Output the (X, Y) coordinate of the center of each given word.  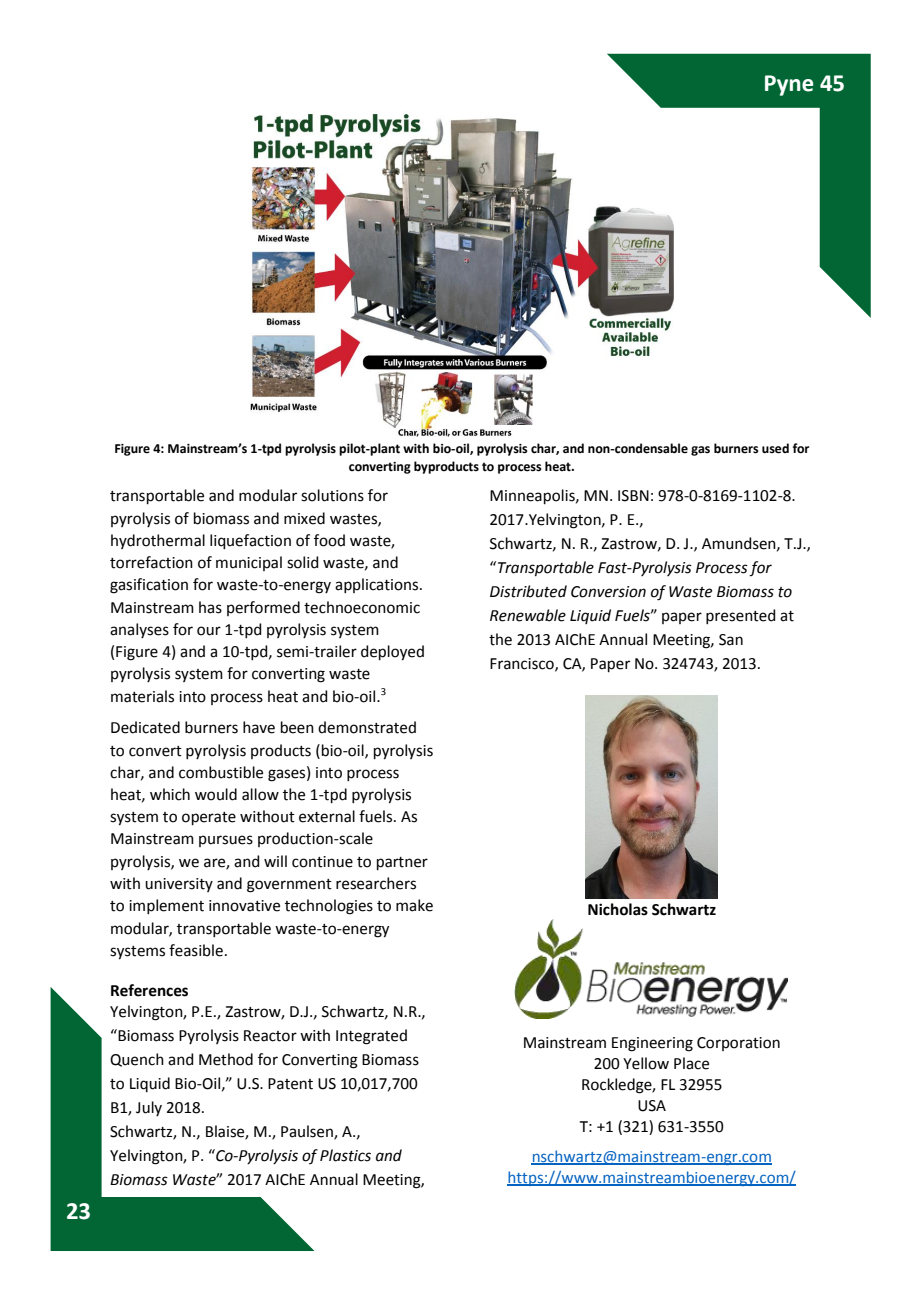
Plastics (345, 1155)
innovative (244, 906)
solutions (332, 495)
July (149, 1108)
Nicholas (618, 909)
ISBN (633, 496)
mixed (304, 518)
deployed (392, 653)
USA (652, 1106)
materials (142, 696)
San (731, 640)
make (414, 905)
